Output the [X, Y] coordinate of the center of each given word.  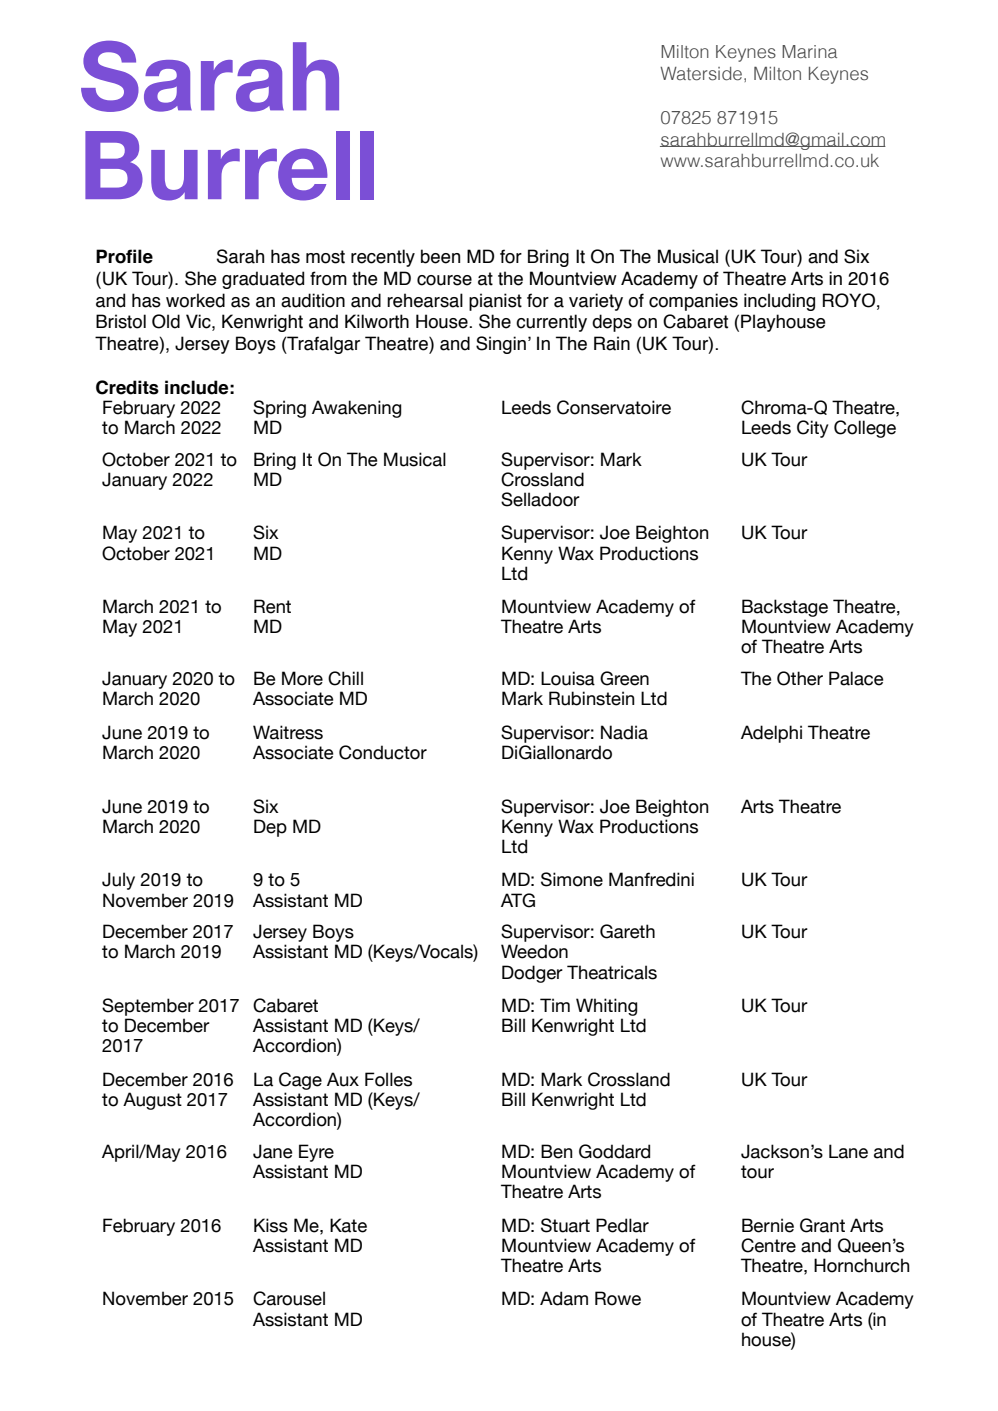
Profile [124, 256]
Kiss [271, 1225]
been [440, 256]
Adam [564, 1298]
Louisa [568, 678]
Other [800, 678]
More [302, 678]
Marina [809, 51]
